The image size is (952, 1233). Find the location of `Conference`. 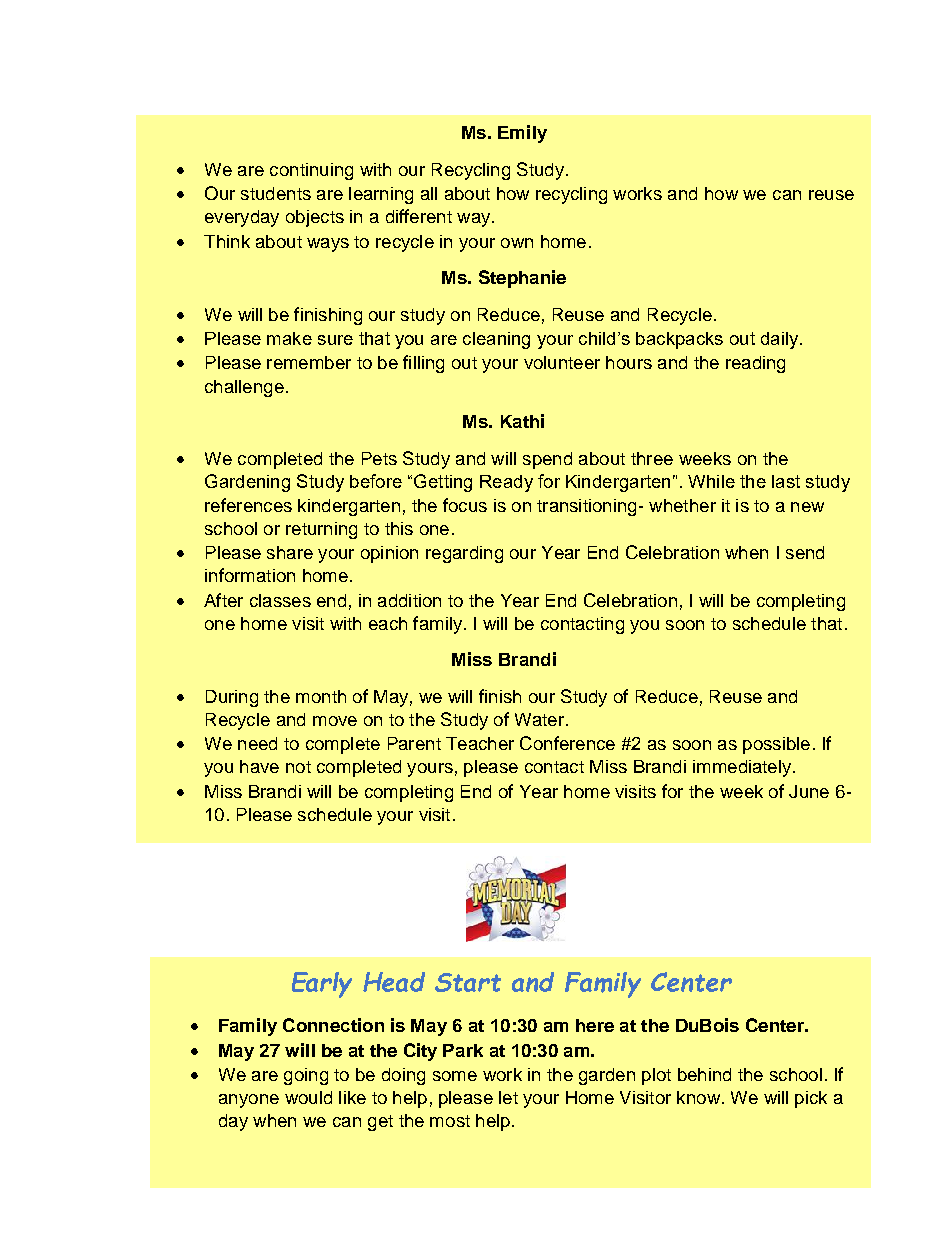

Conference is located at coordinates (567, 743).
